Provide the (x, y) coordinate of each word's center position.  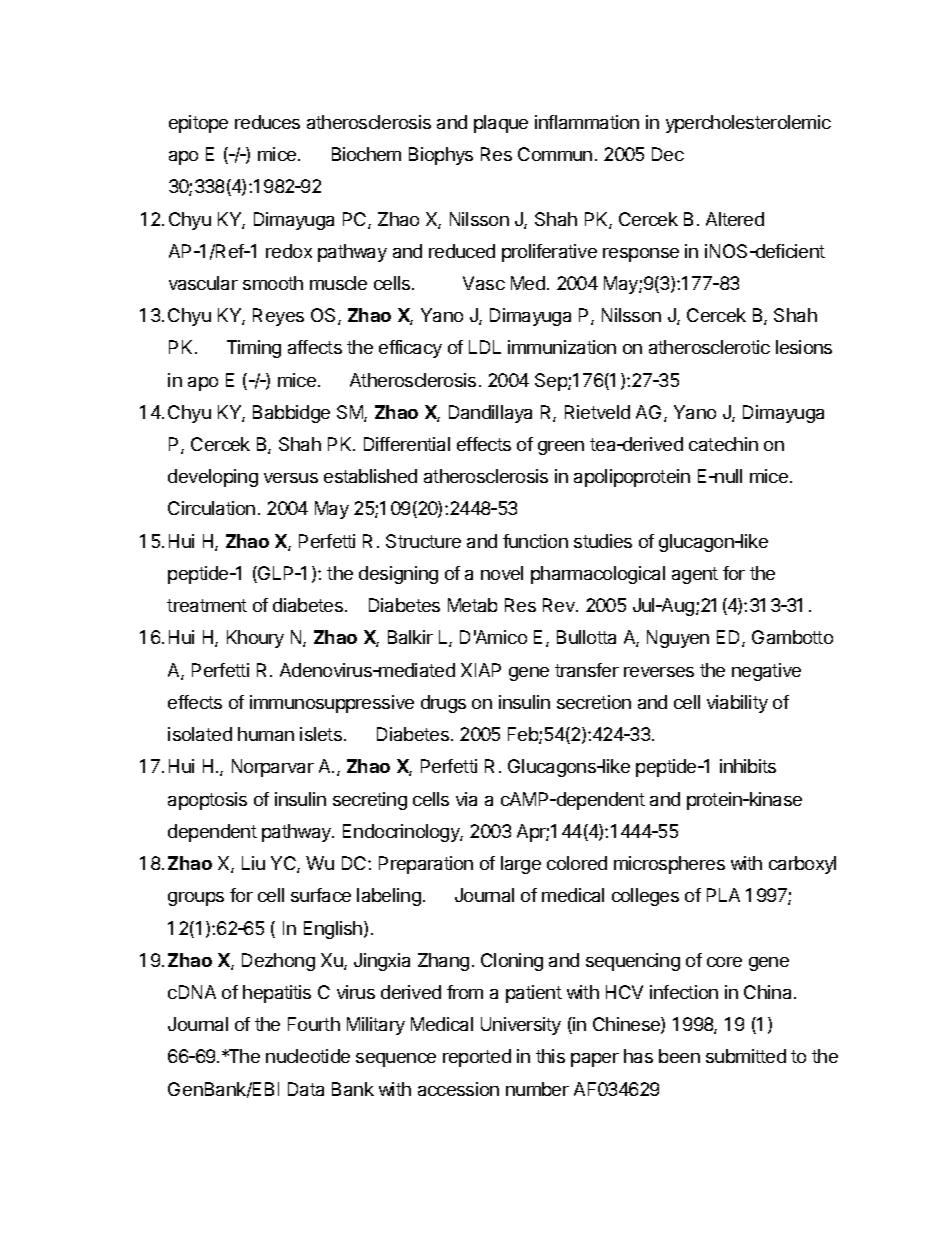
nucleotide (308, 1056)
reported (477, 1058)
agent (695, 575)
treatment (207, 605)
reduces (267, 122)
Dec (668, 154)
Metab (472, 605)
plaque (501, 124)
